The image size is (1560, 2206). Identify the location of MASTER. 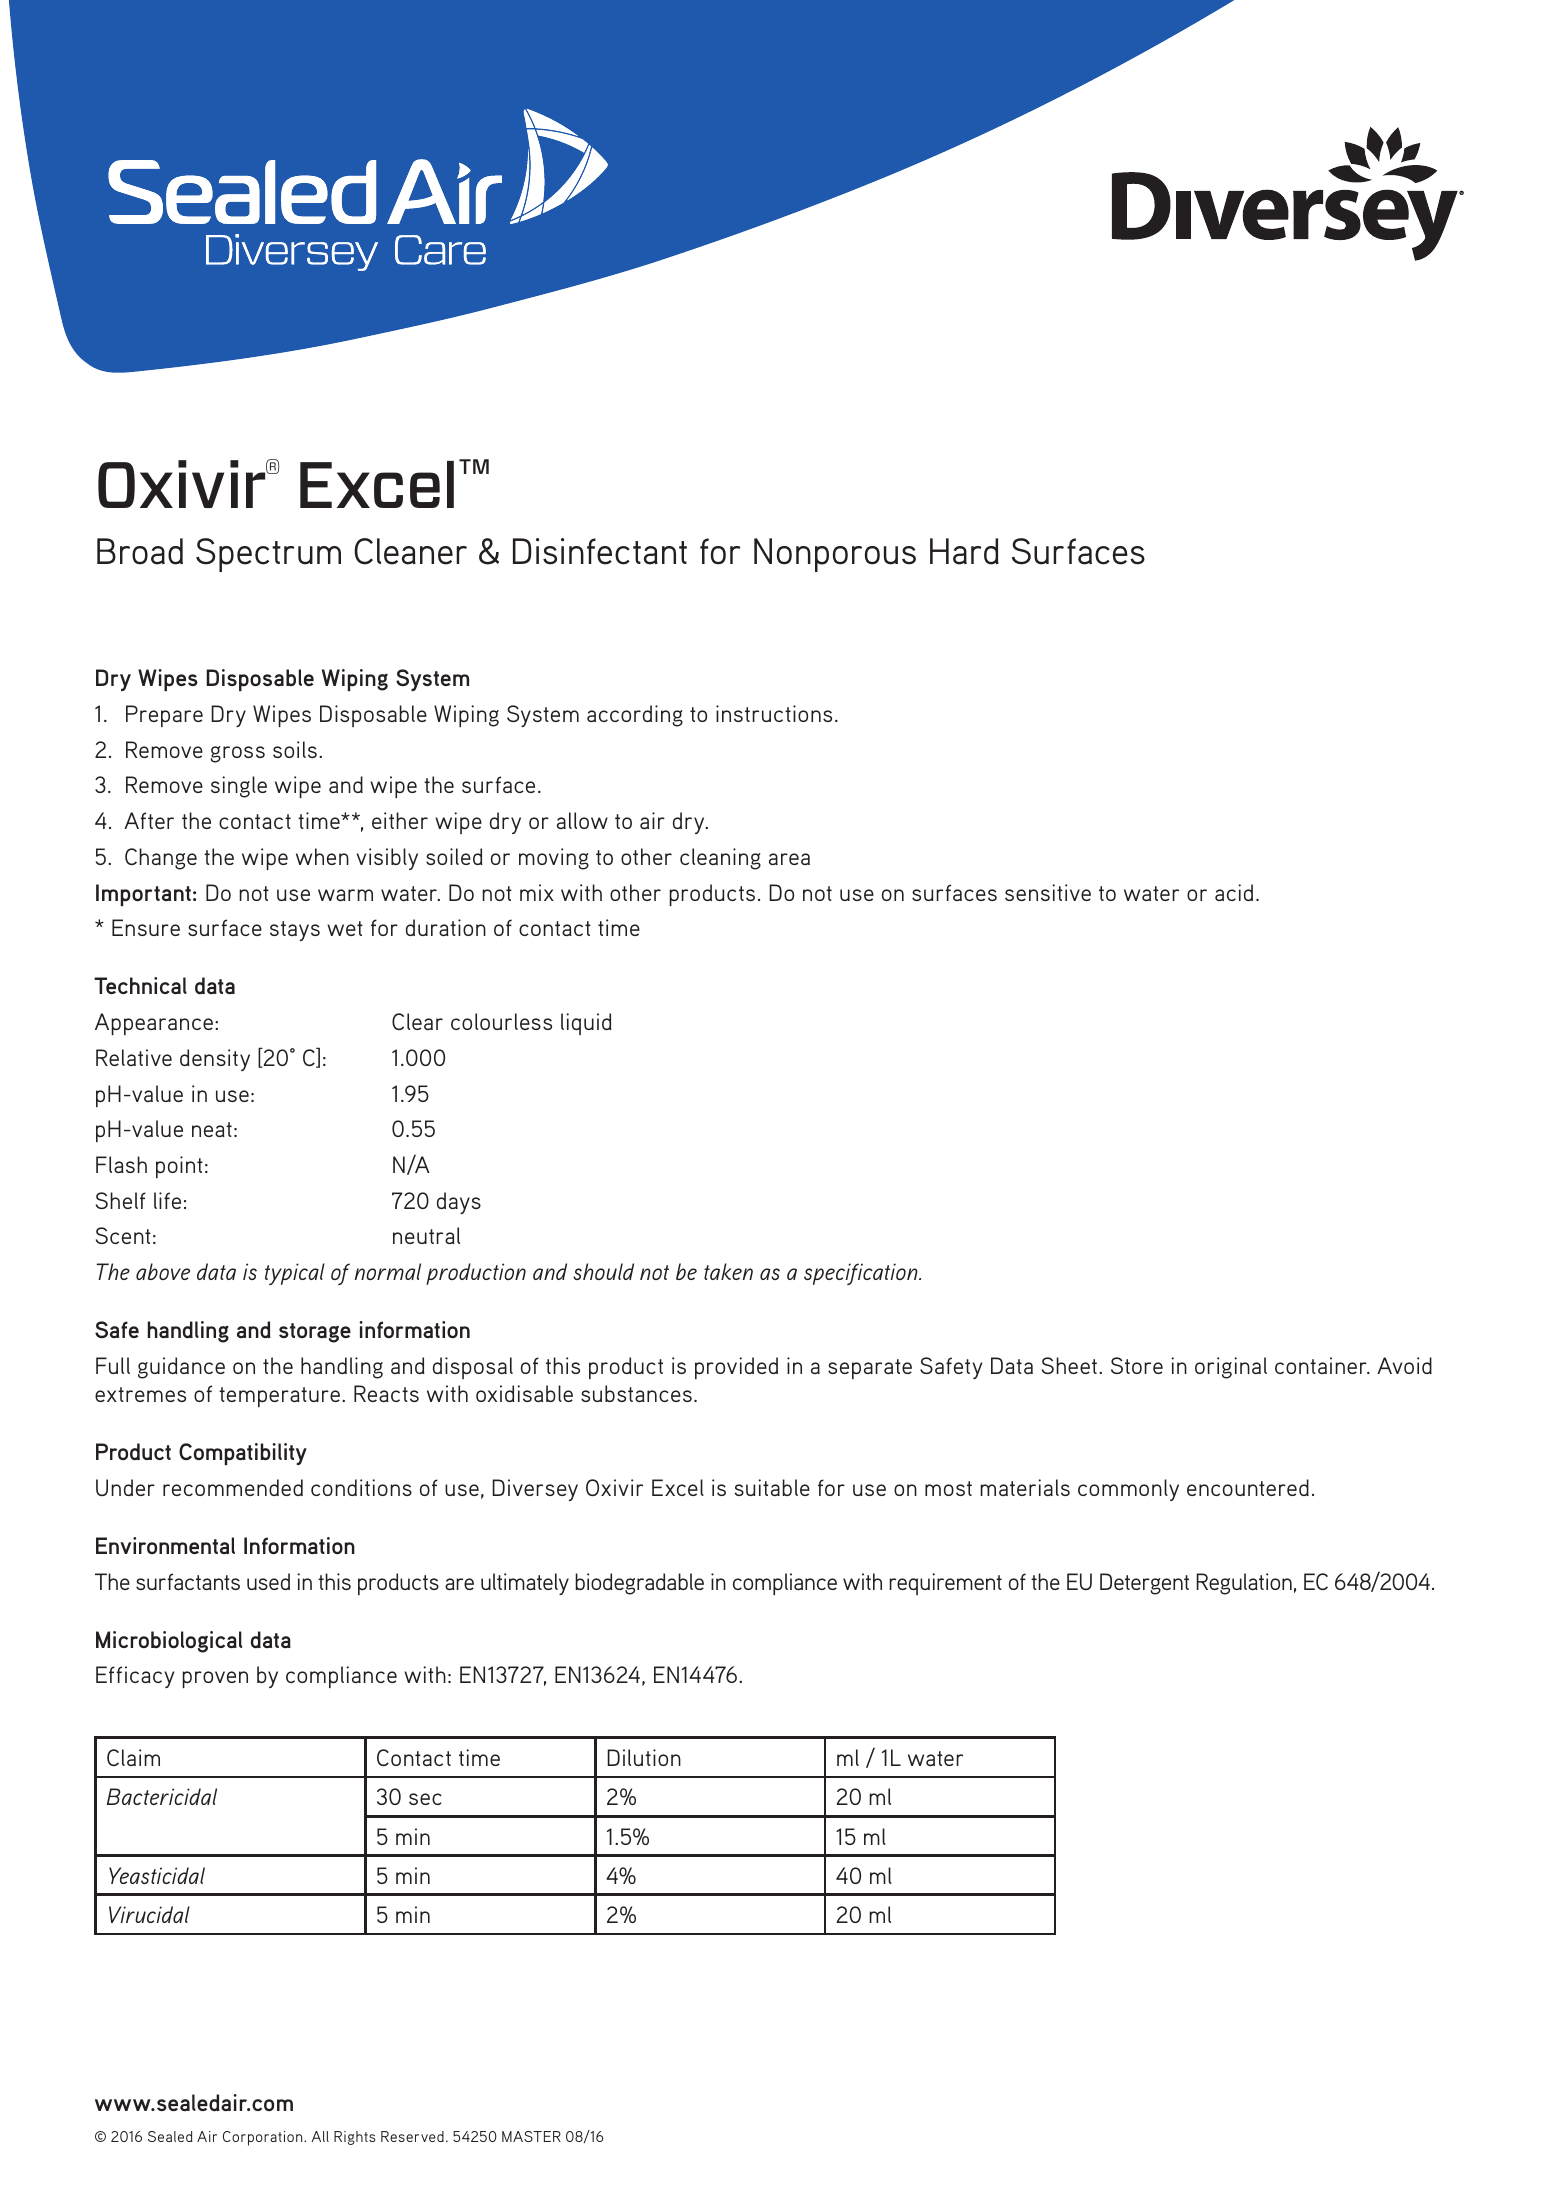
(531, 2136).
